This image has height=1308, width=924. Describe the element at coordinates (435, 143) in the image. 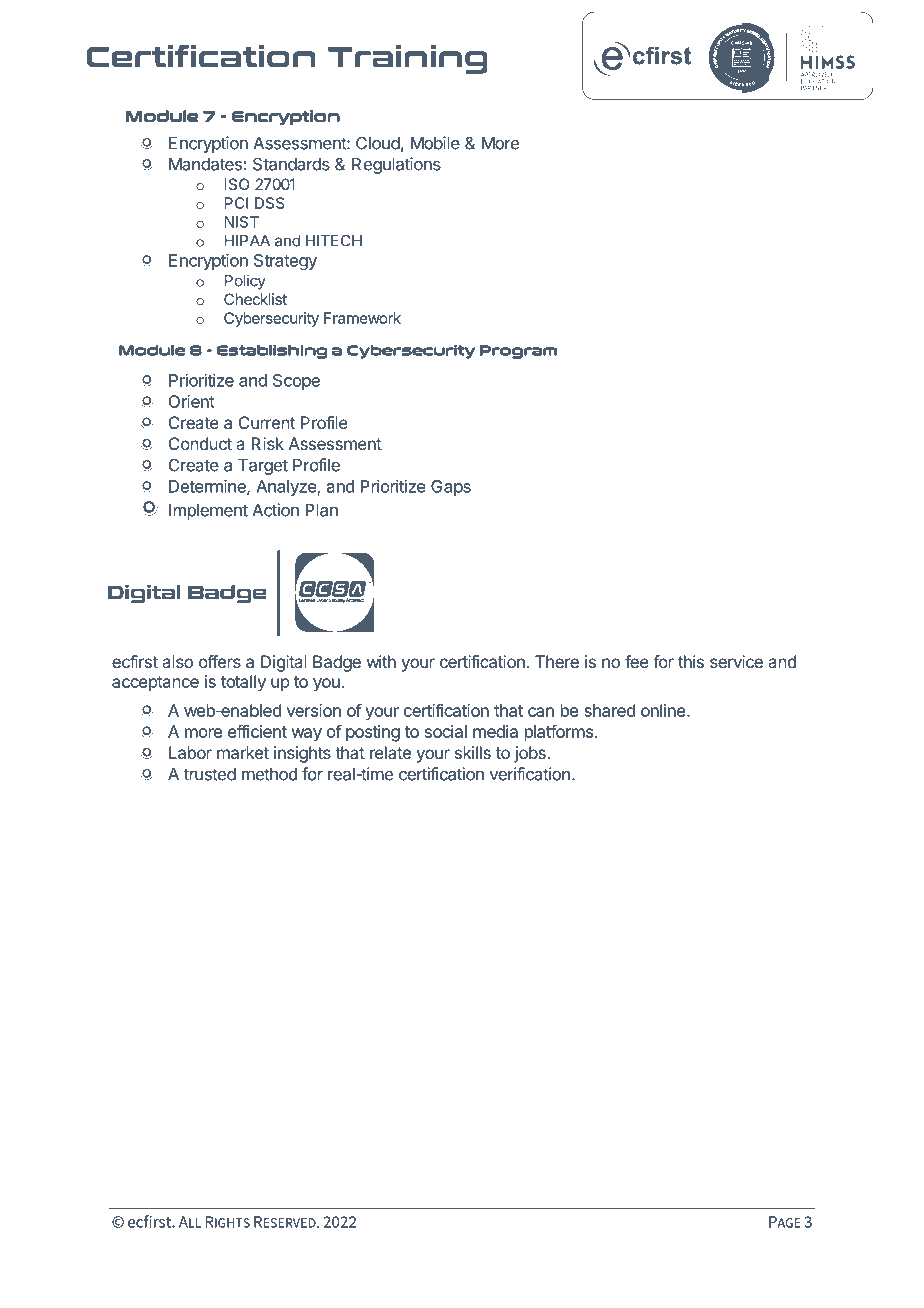

I see `Mobile` at that location.
